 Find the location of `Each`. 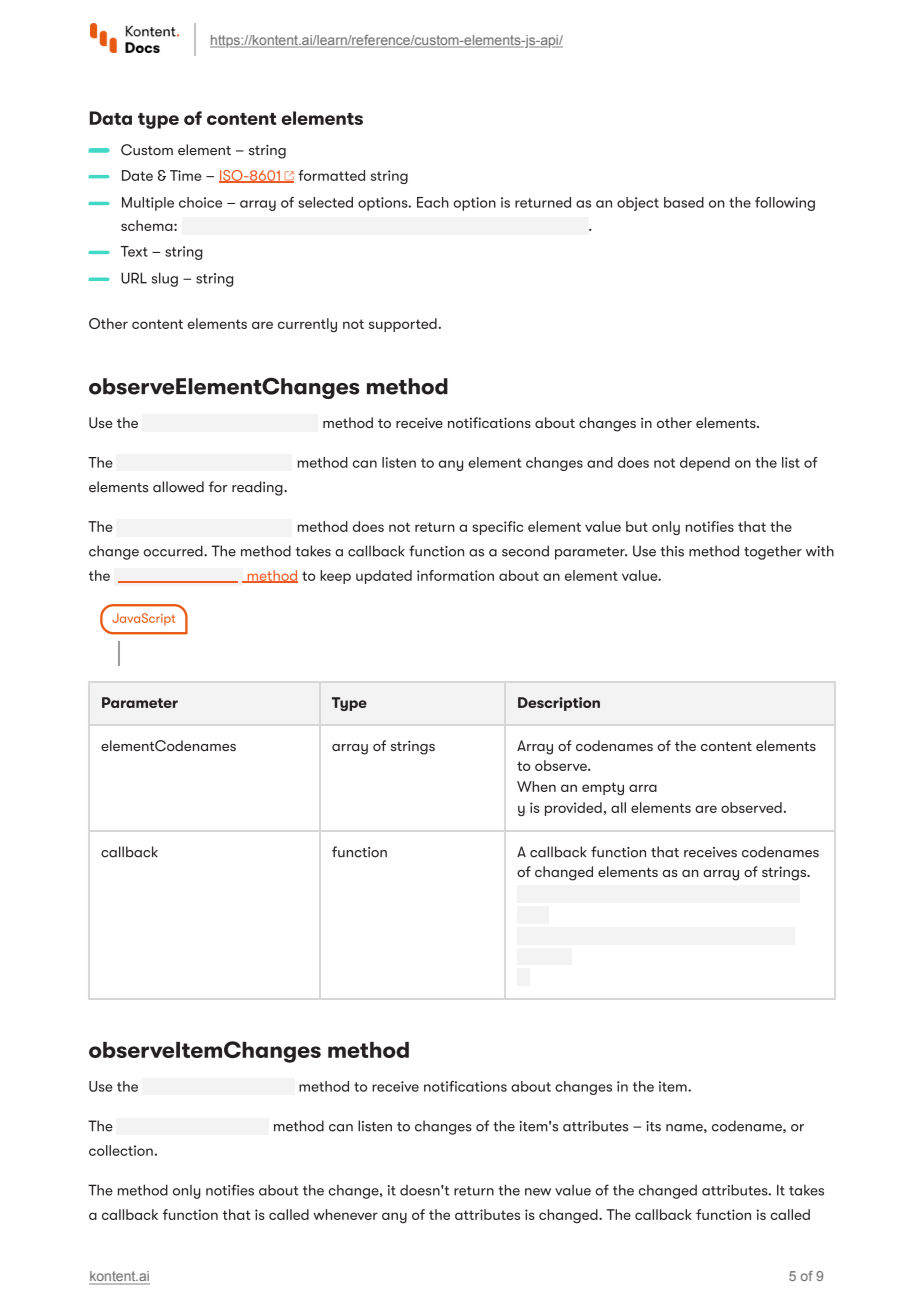

Each is located at coordinates (433, 202).
